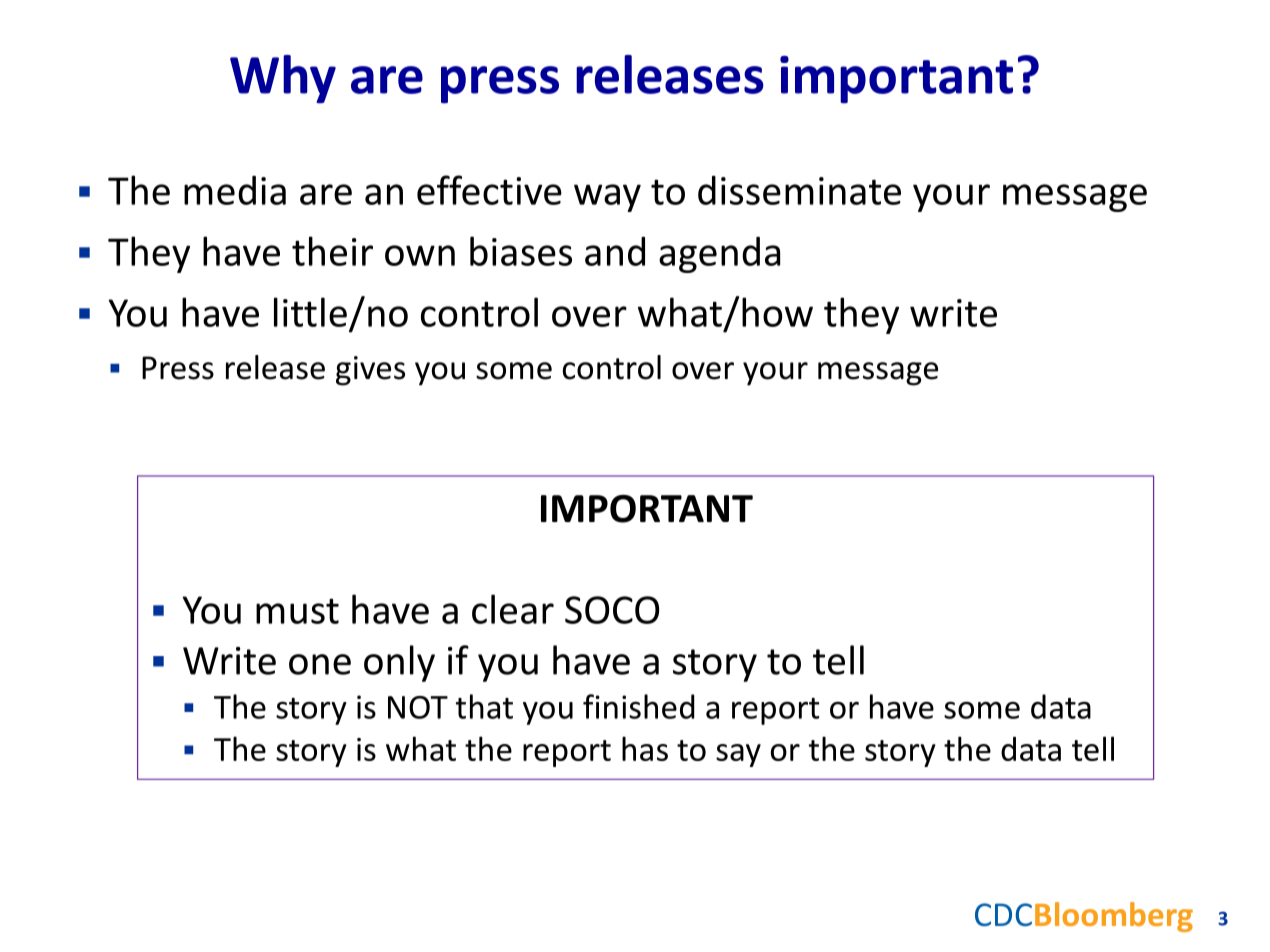 The width and height of the image is (1270, 952). Describe the element at coordinates (489, 190) in the image. I see `effective` at that location.
